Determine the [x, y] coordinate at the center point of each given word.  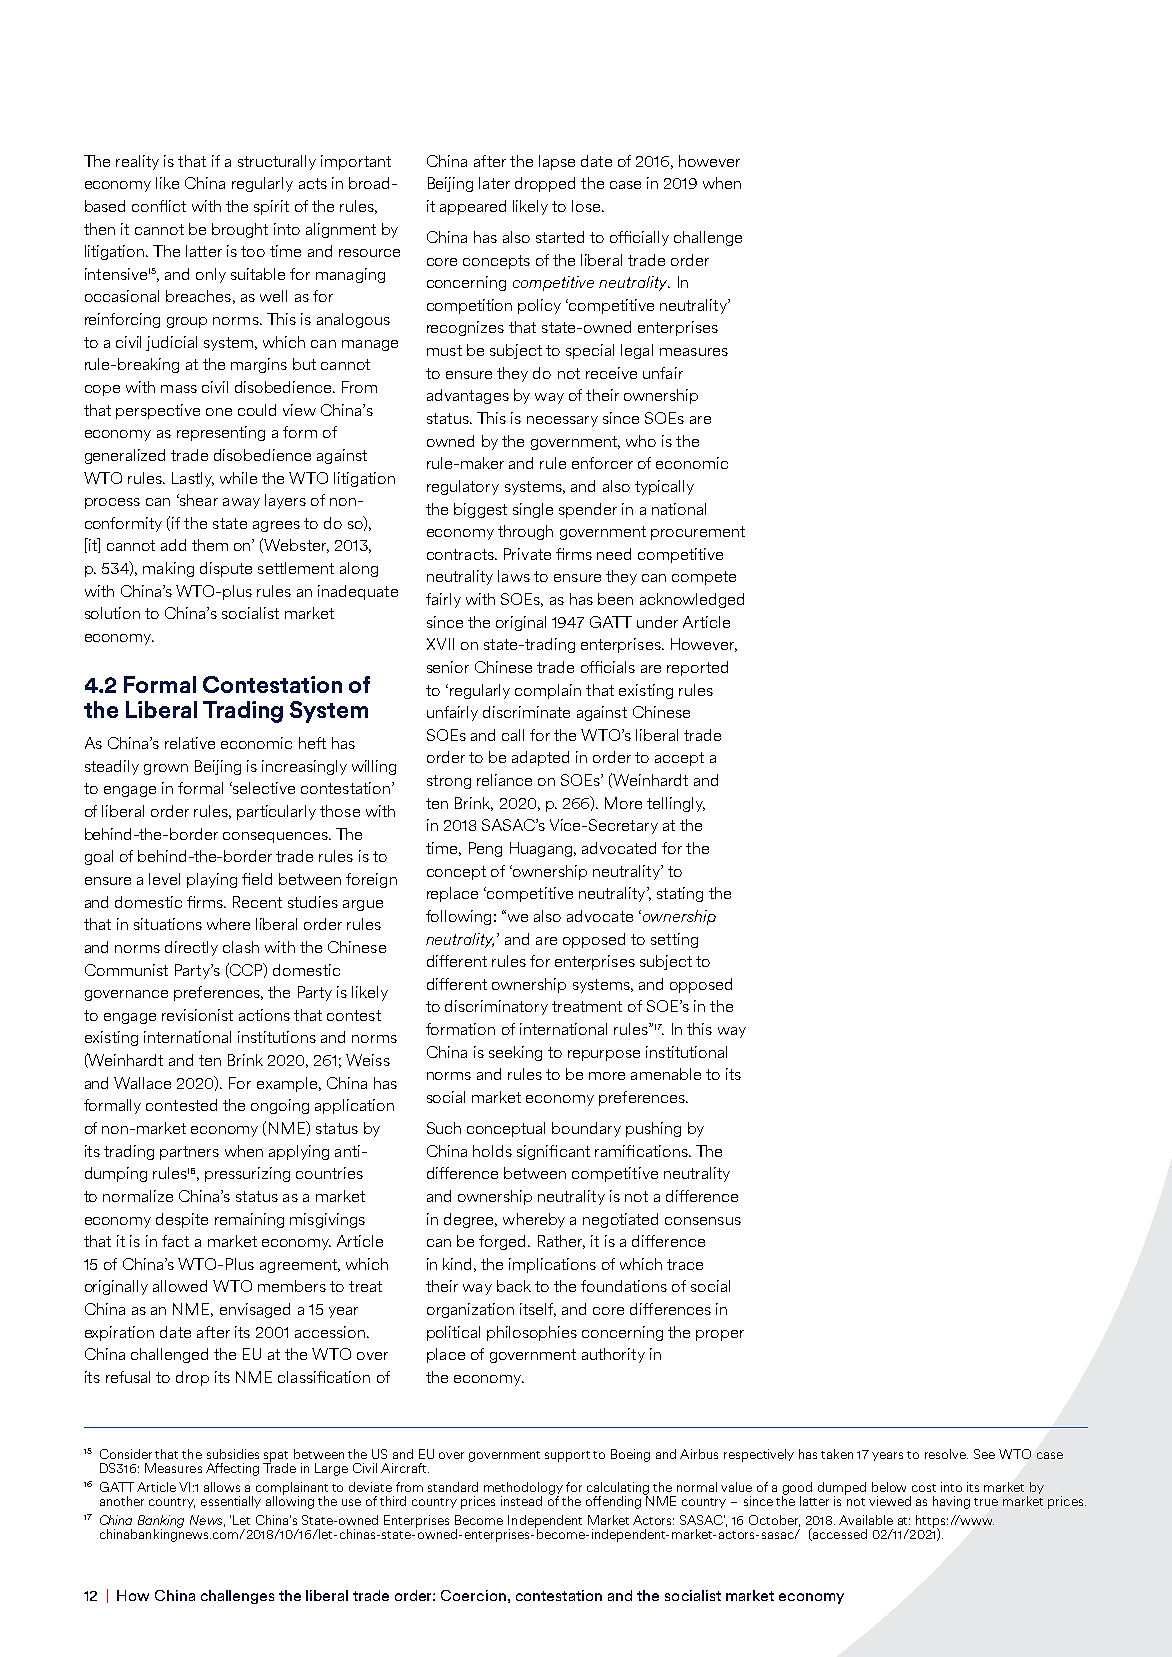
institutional [686, 1052]
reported [697, 668]
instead [521, 1501]
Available [866, 1520]
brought [240, 230]
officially [639, 238]
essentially [231, 1502]
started [560, 237]
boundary [586, 1129]
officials [608, 667]
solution [112, 613]
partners [189, 1153]
